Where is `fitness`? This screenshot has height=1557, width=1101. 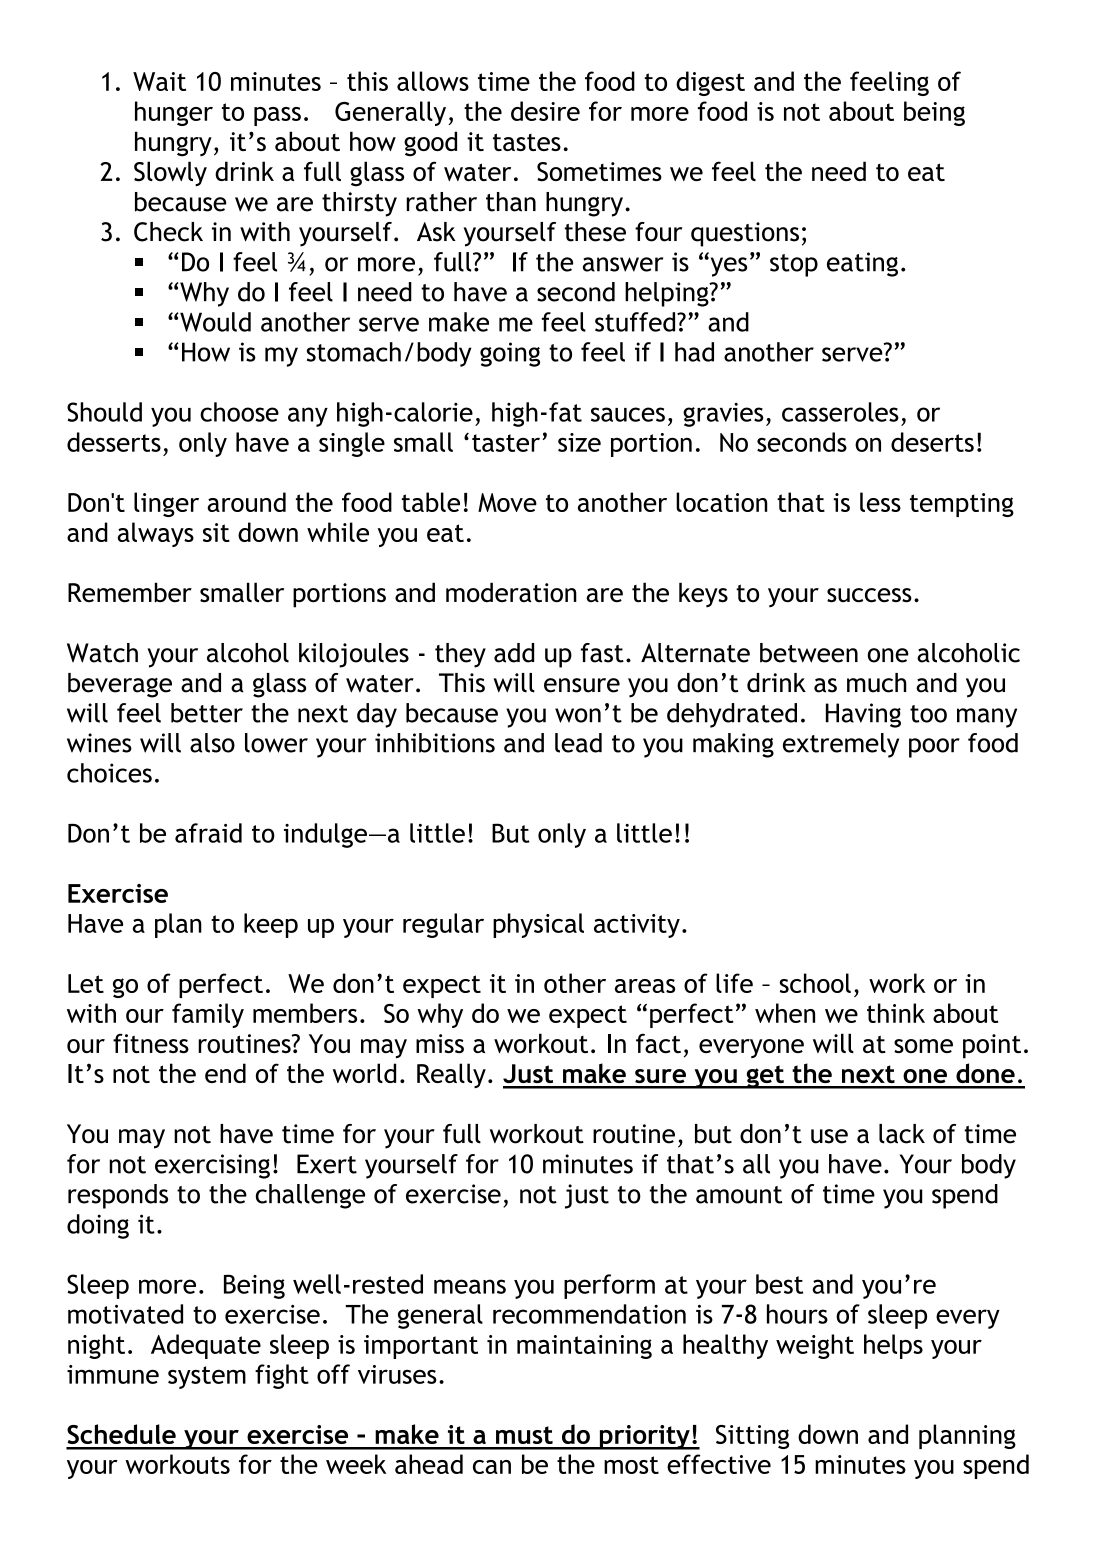 fitness is located at coordinates (151, 1043).
